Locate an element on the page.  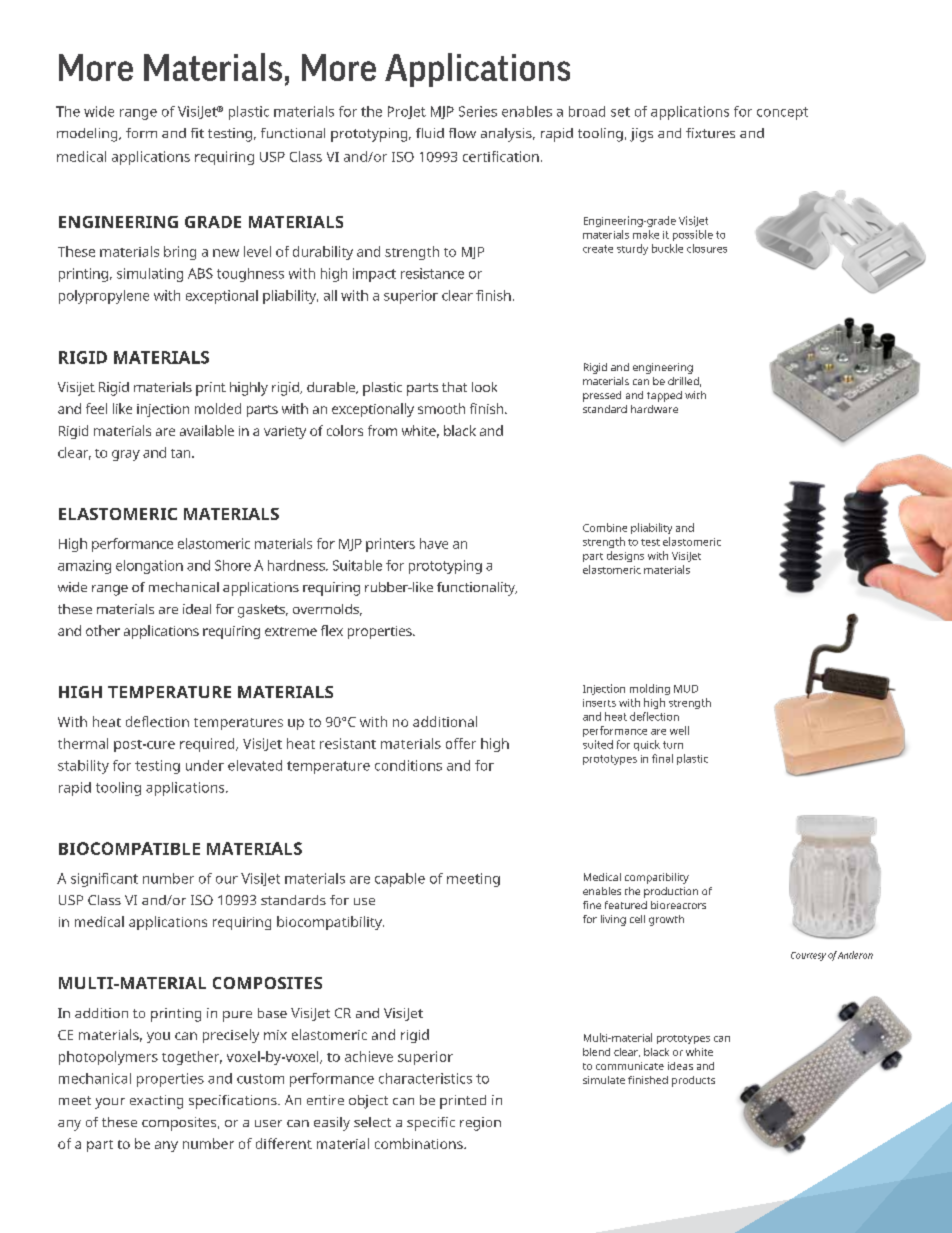
exacting is located at coordinates (156, 1102).
